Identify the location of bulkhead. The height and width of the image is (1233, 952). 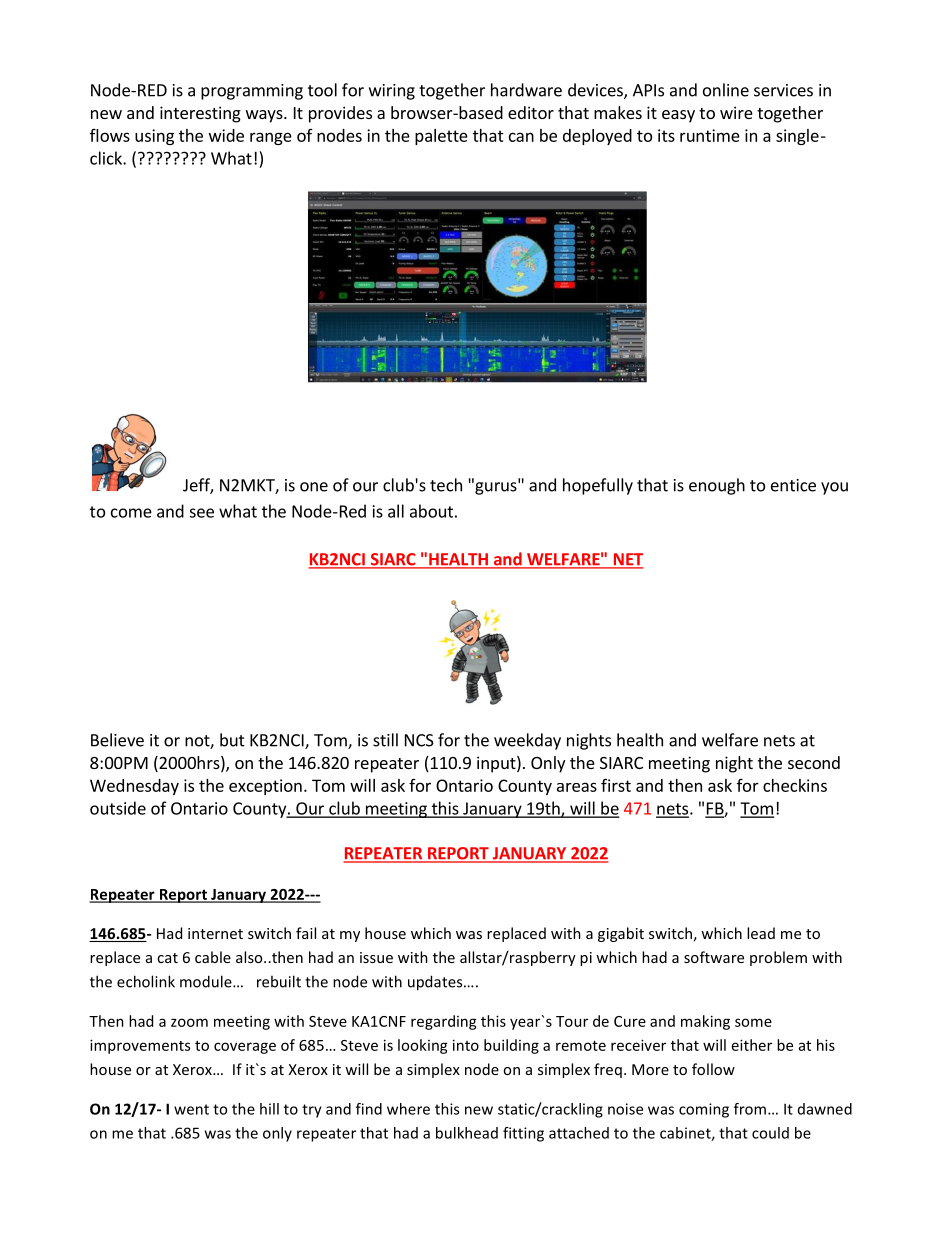
(467, 1133).
